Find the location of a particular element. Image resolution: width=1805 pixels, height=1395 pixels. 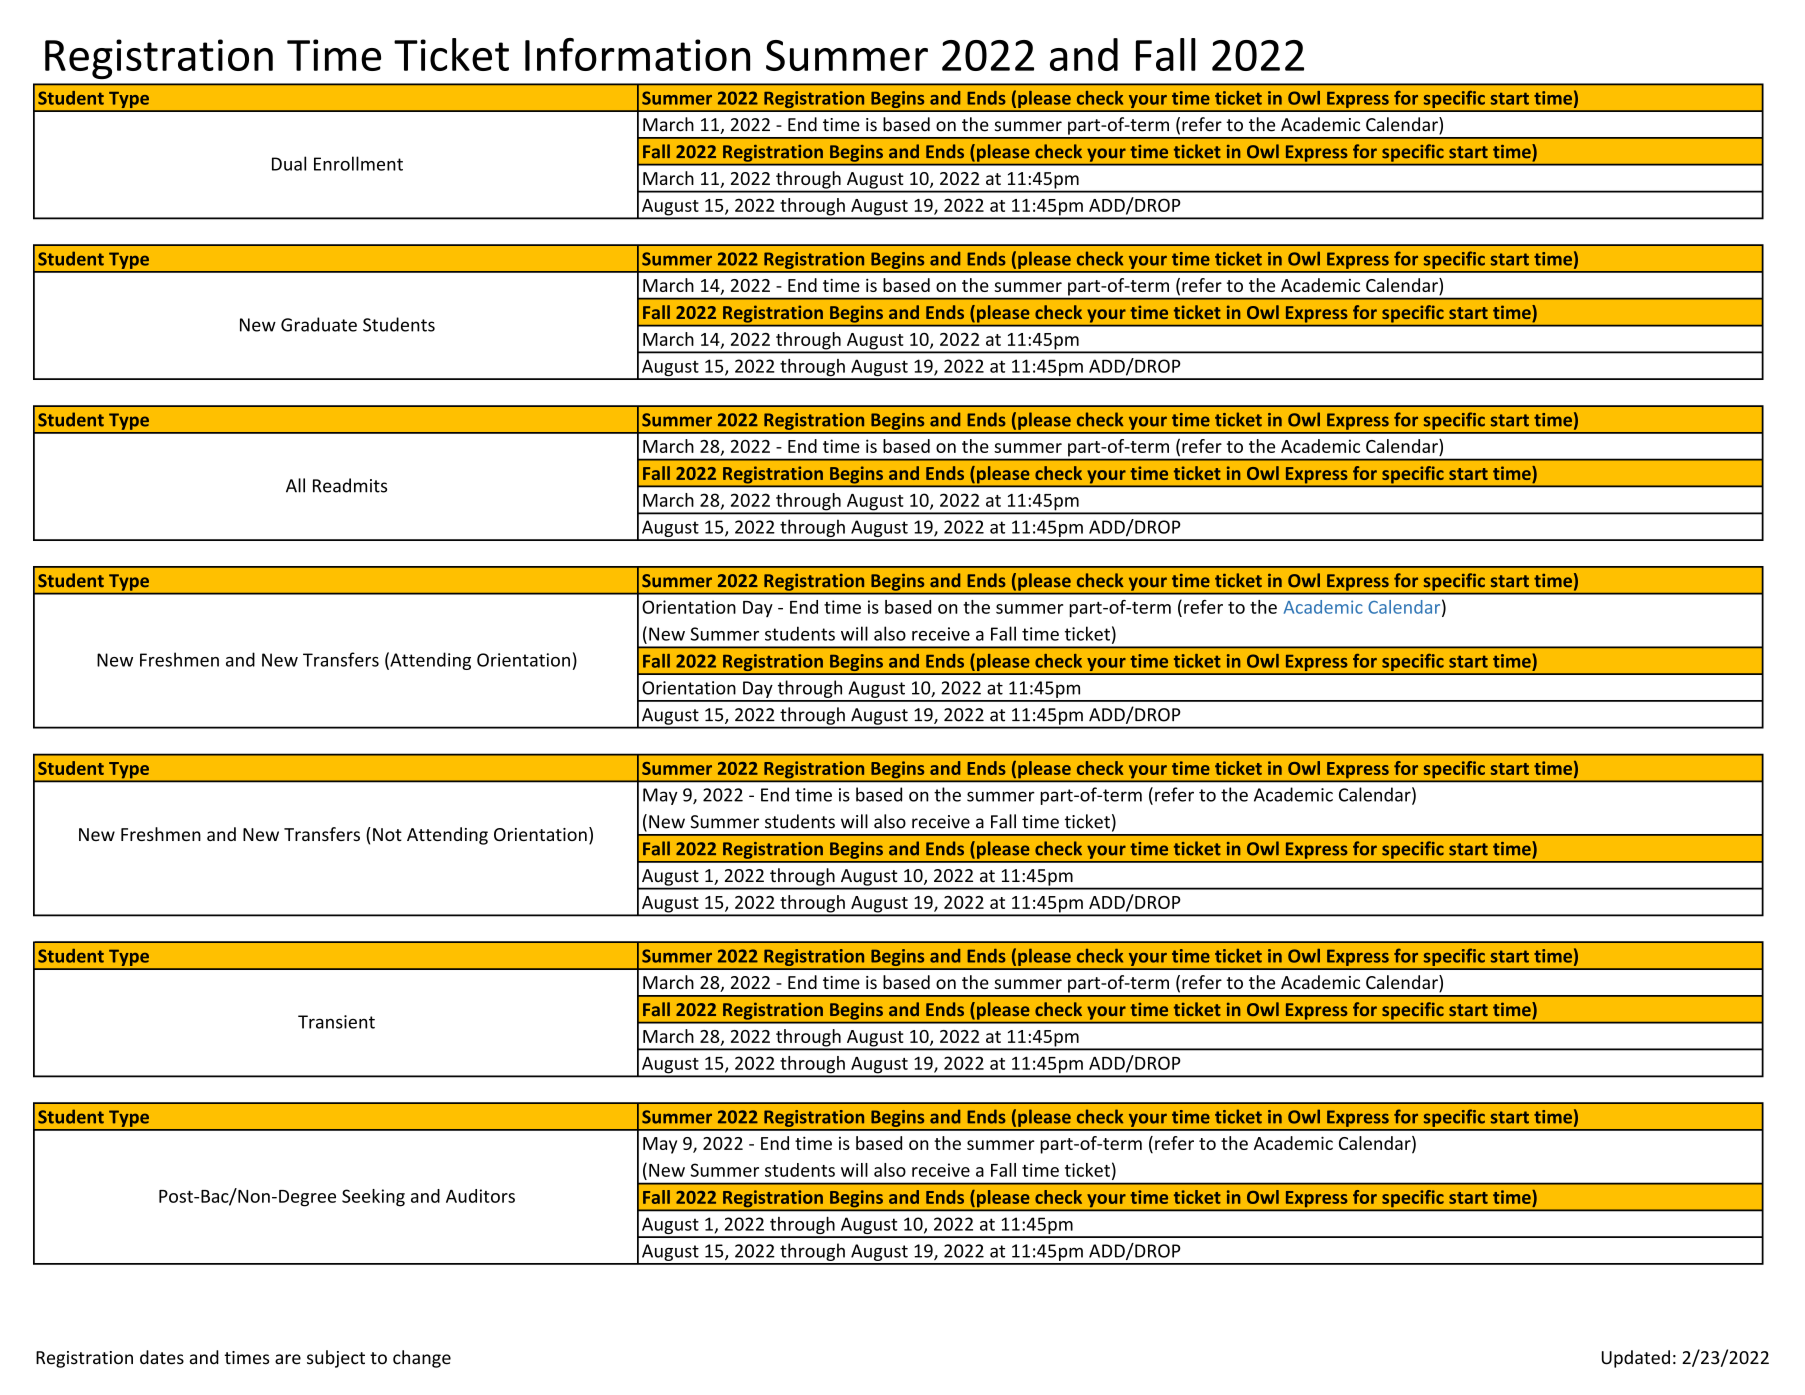

Enrollment is located at coordinates (358, 163).
